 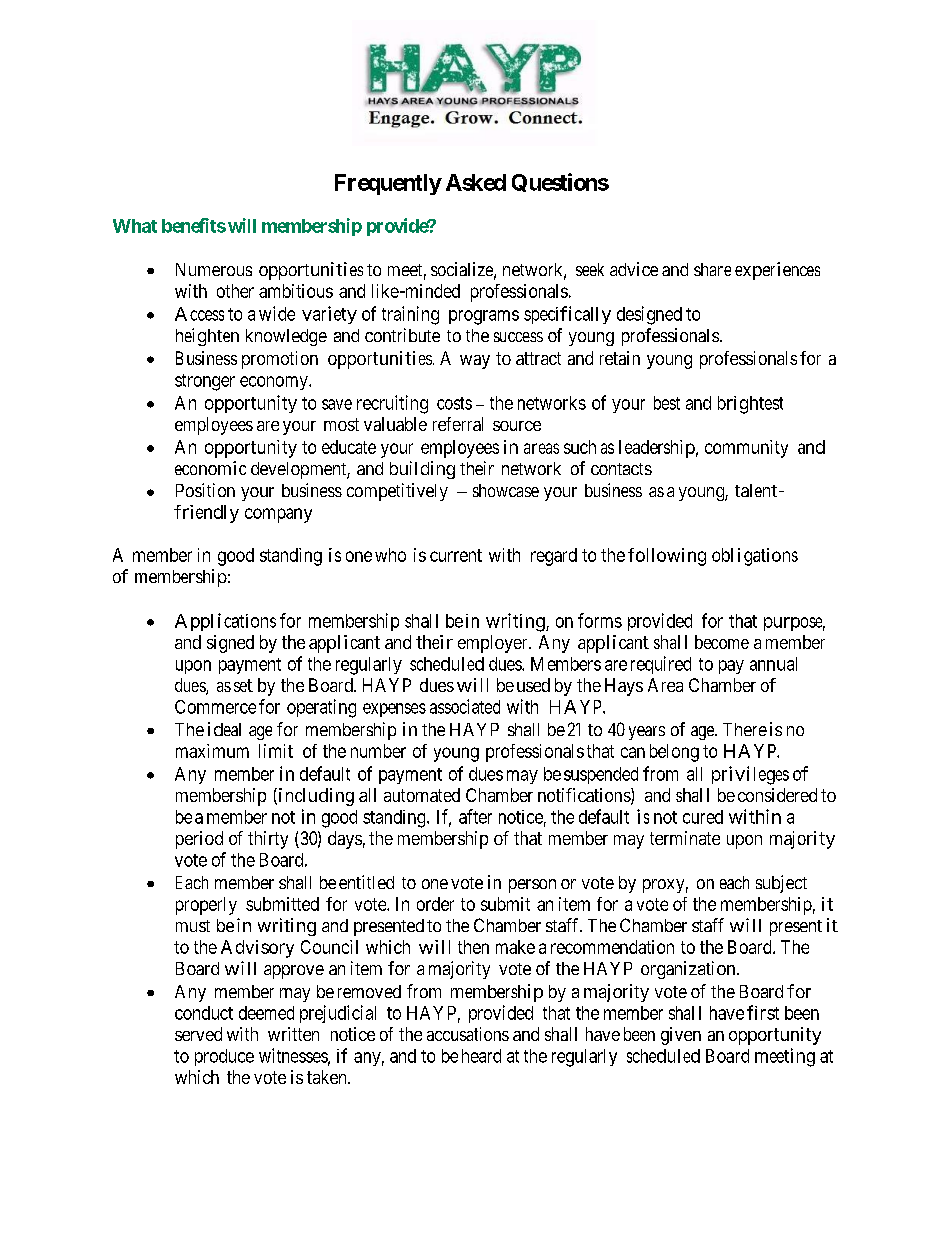 I want to click on terminate, so click(x=685, y=838).
